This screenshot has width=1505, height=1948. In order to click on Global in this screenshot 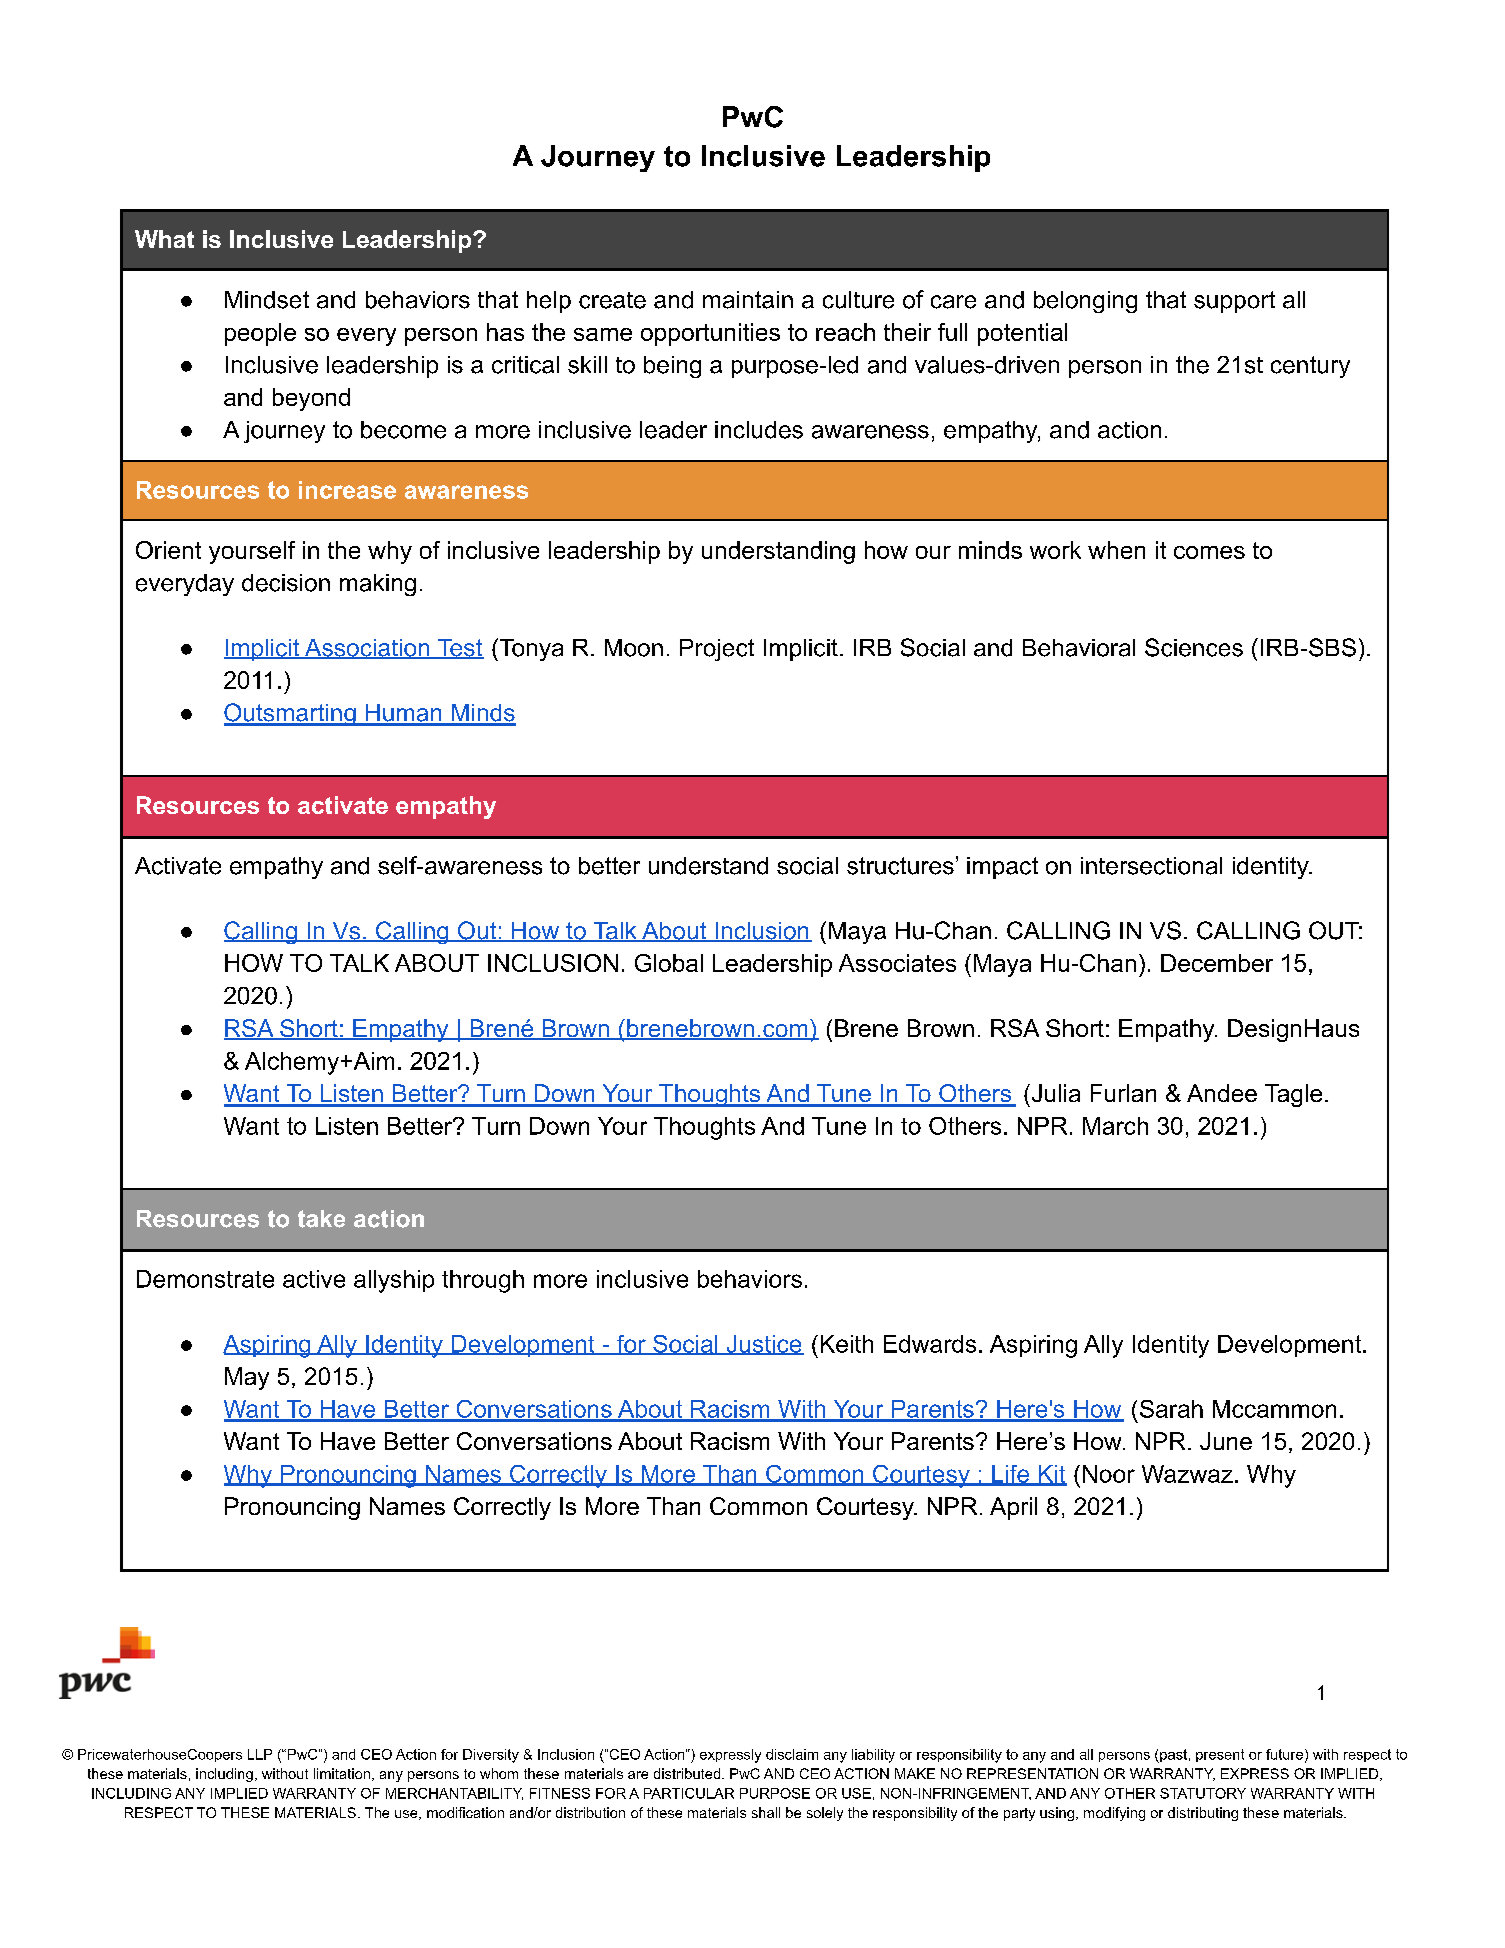, I will do `click(669, 963)`.
